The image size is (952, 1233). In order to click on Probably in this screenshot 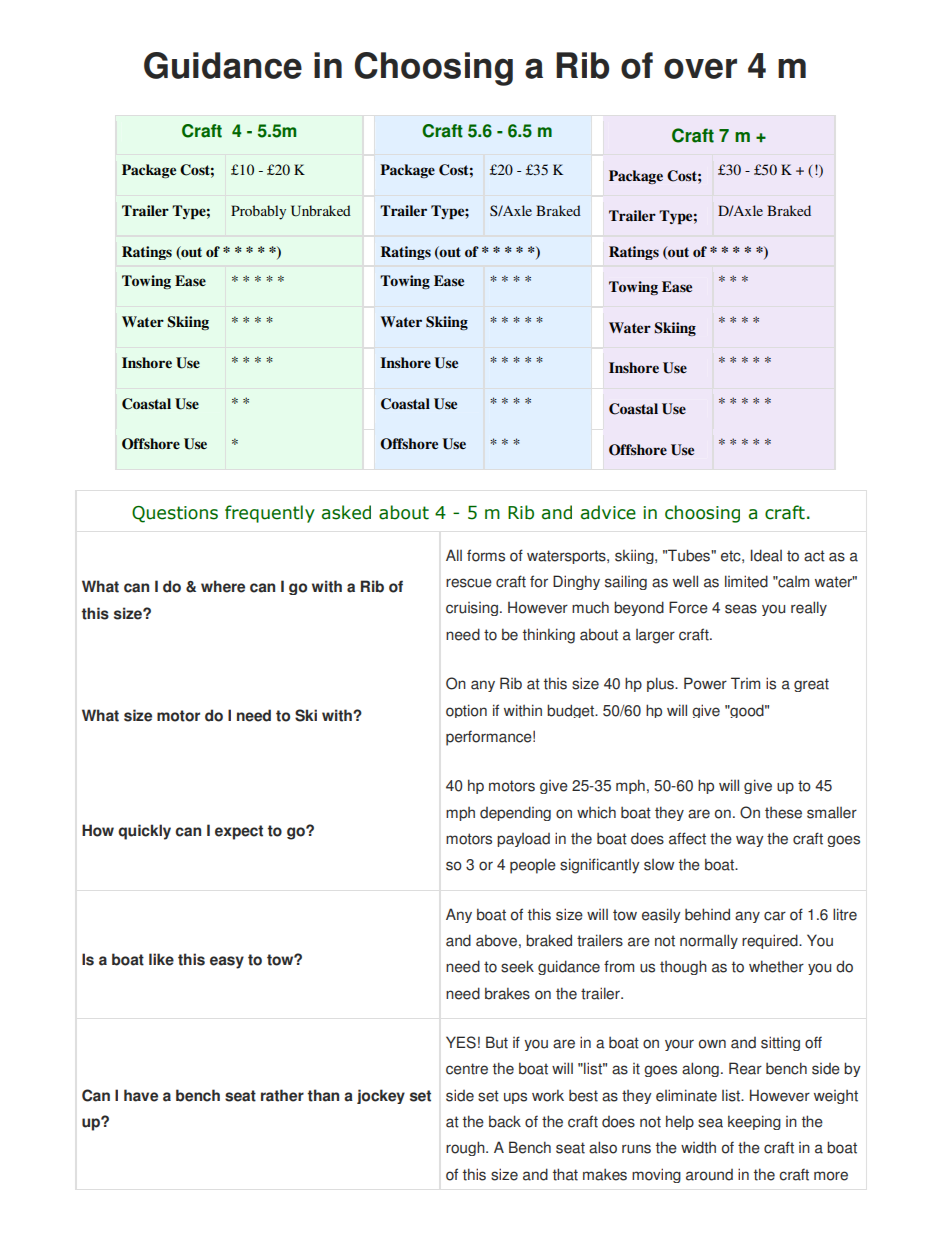, I will do `click(258, 212)`.
